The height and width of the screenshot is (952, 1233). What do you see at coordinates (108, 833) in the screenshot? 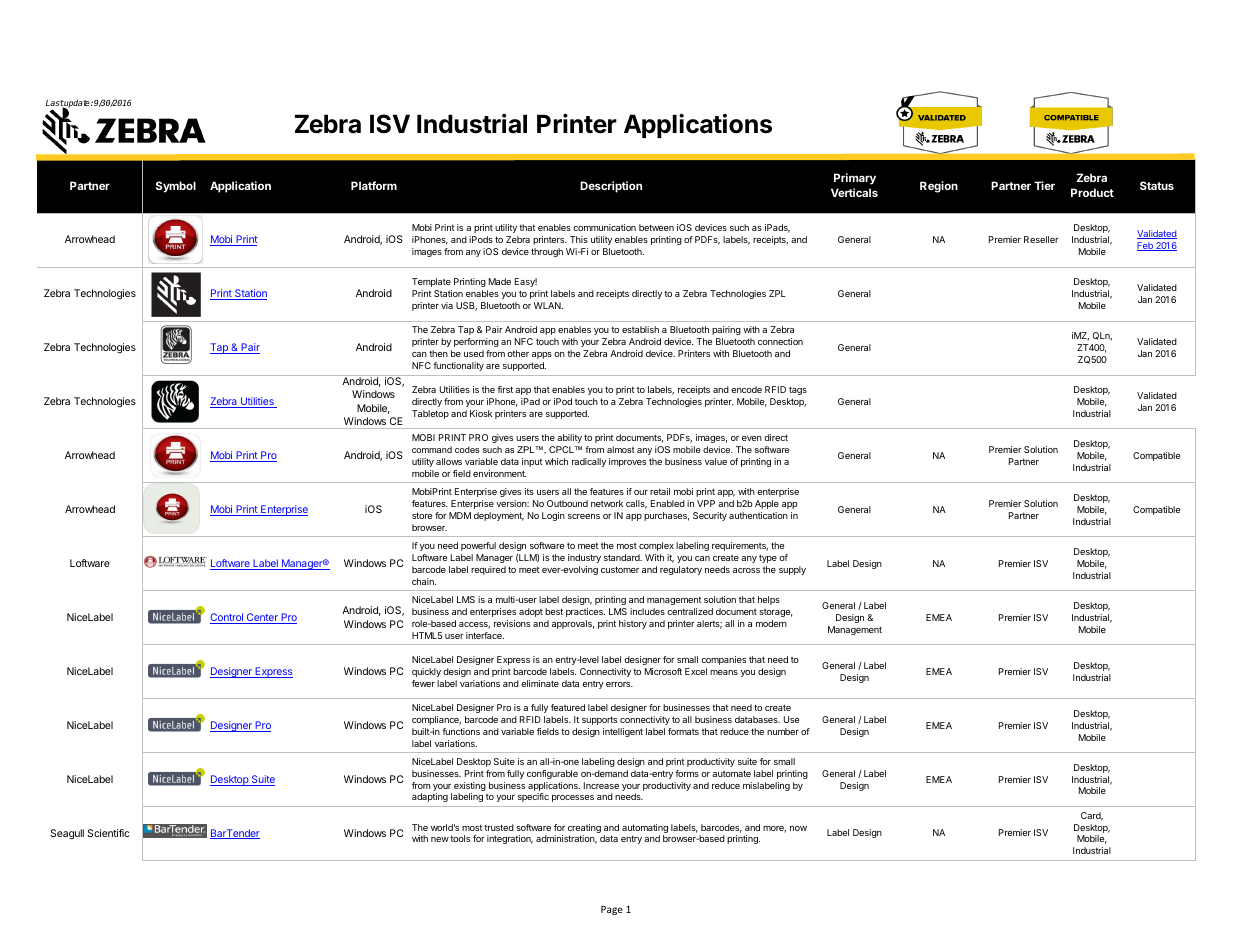
I see `Scientific` at bounding box center [108, 833].
